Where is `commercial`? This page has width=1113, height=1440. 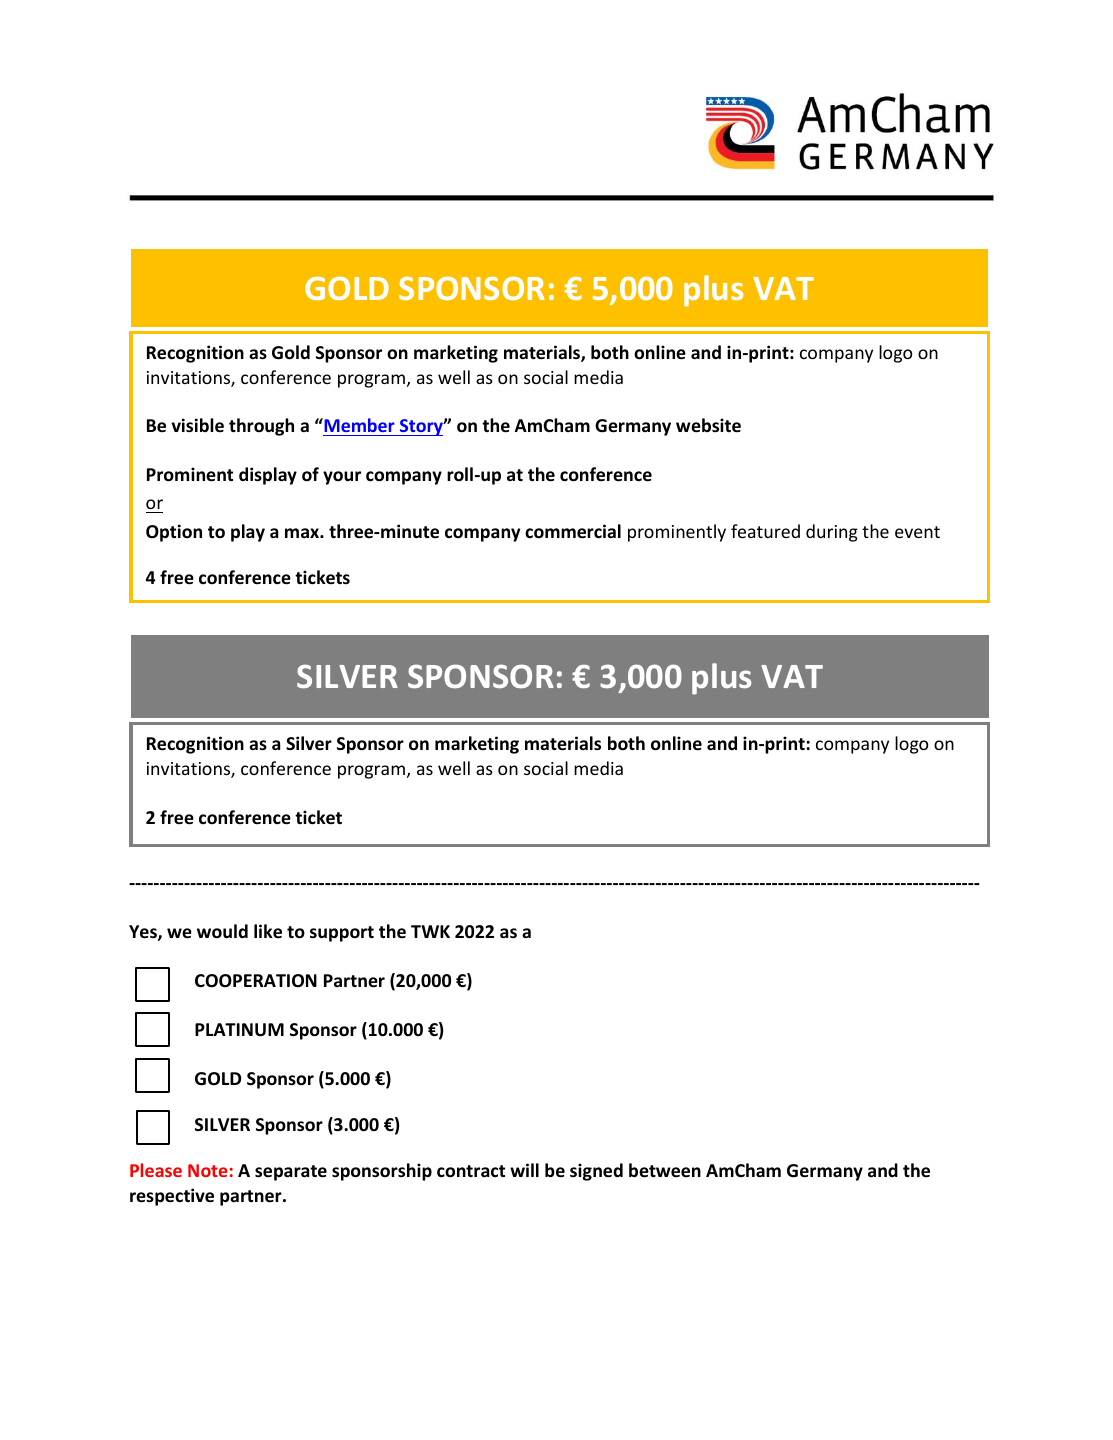 commercial is located at coordinates (573, 531).
